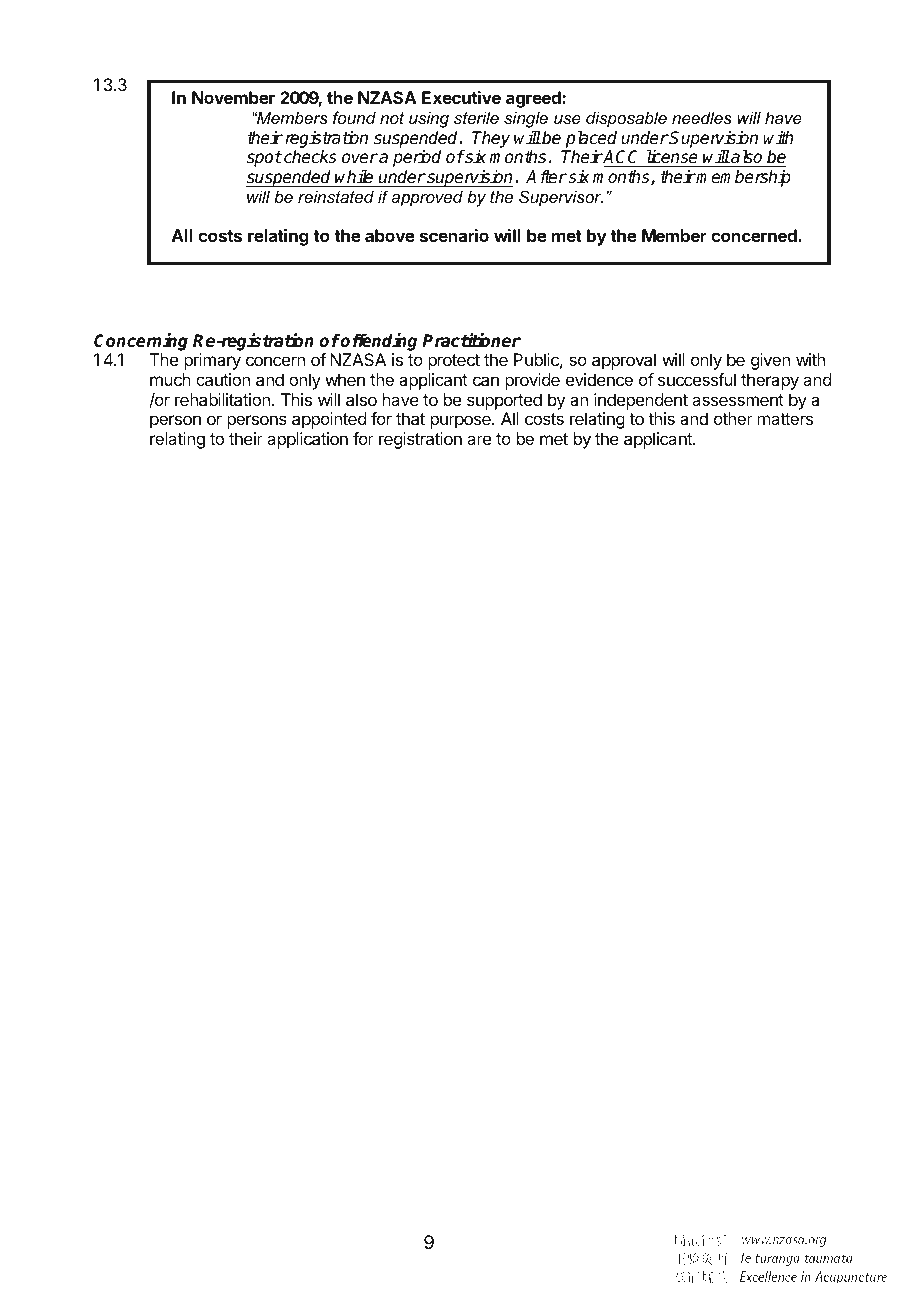  What do you see at coordinates (733, 418) in the page?
I see `other` at bounding box center [733, 418].
